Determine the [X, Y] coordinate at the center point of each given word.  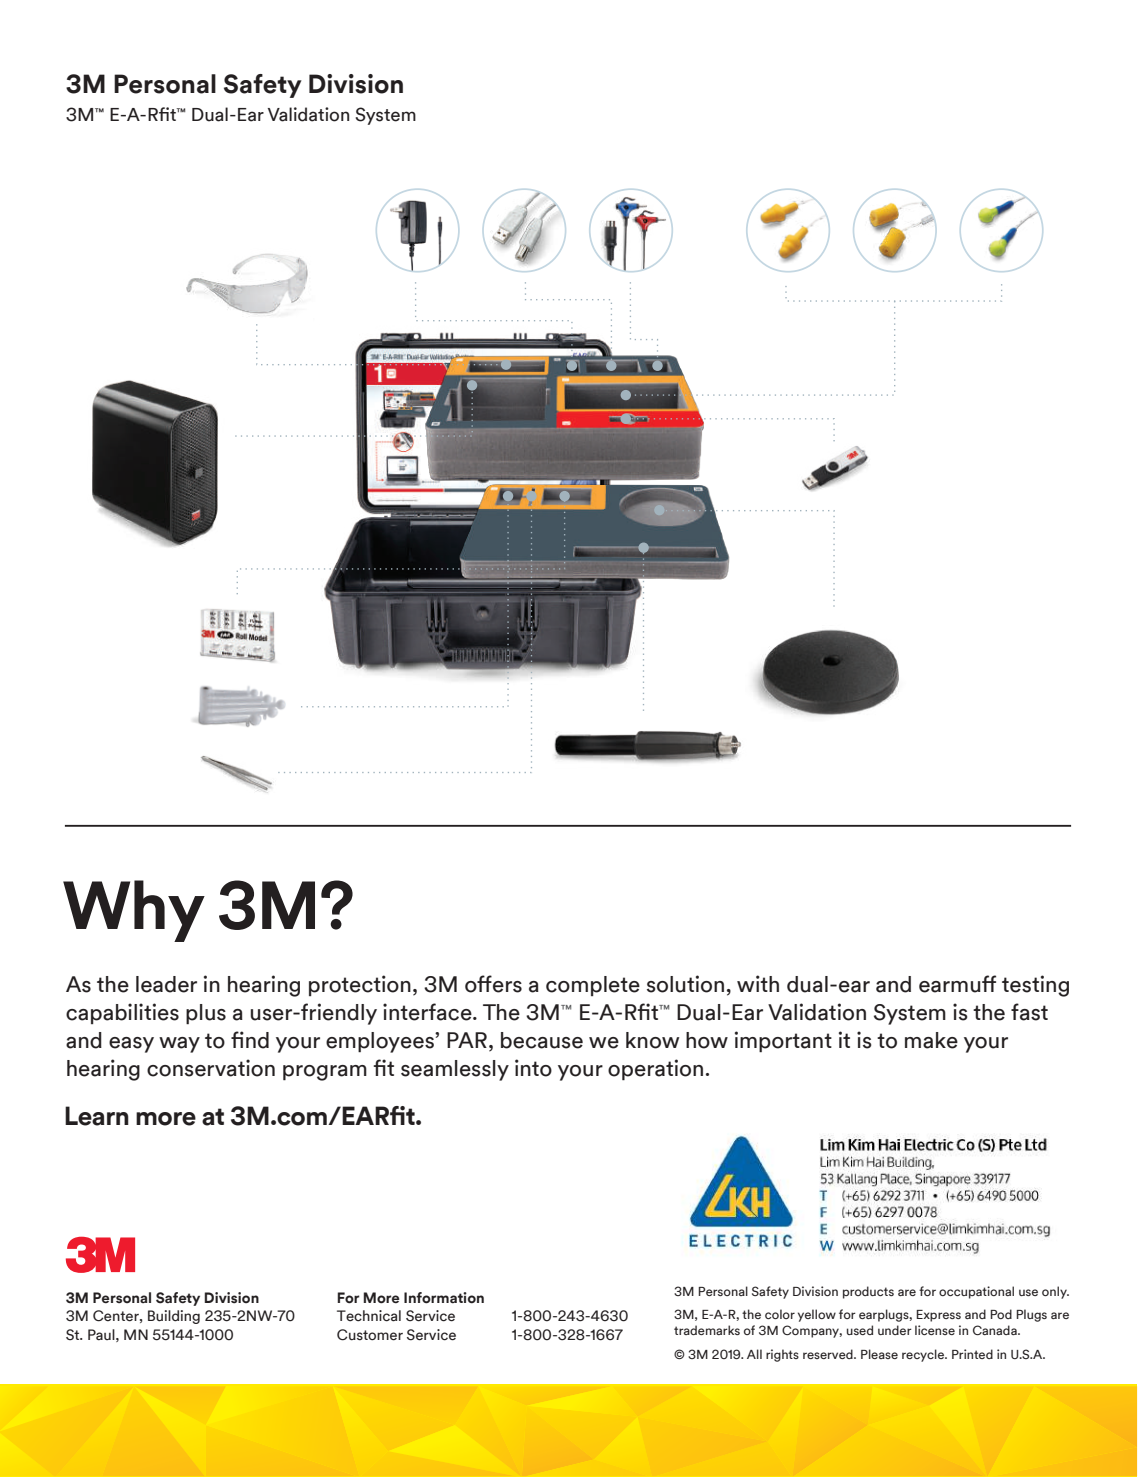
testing [1035, 986]
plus [206, 1014]
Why [134, 911]
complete [593, 986]
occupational [976, 1292]
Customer [370, 1335]
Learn [97, 1116]
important [783, 1041]
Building [174, 1317]
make [931, 1040]
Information [444, 1298]
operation [655, 1070]
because [542, 1040]
